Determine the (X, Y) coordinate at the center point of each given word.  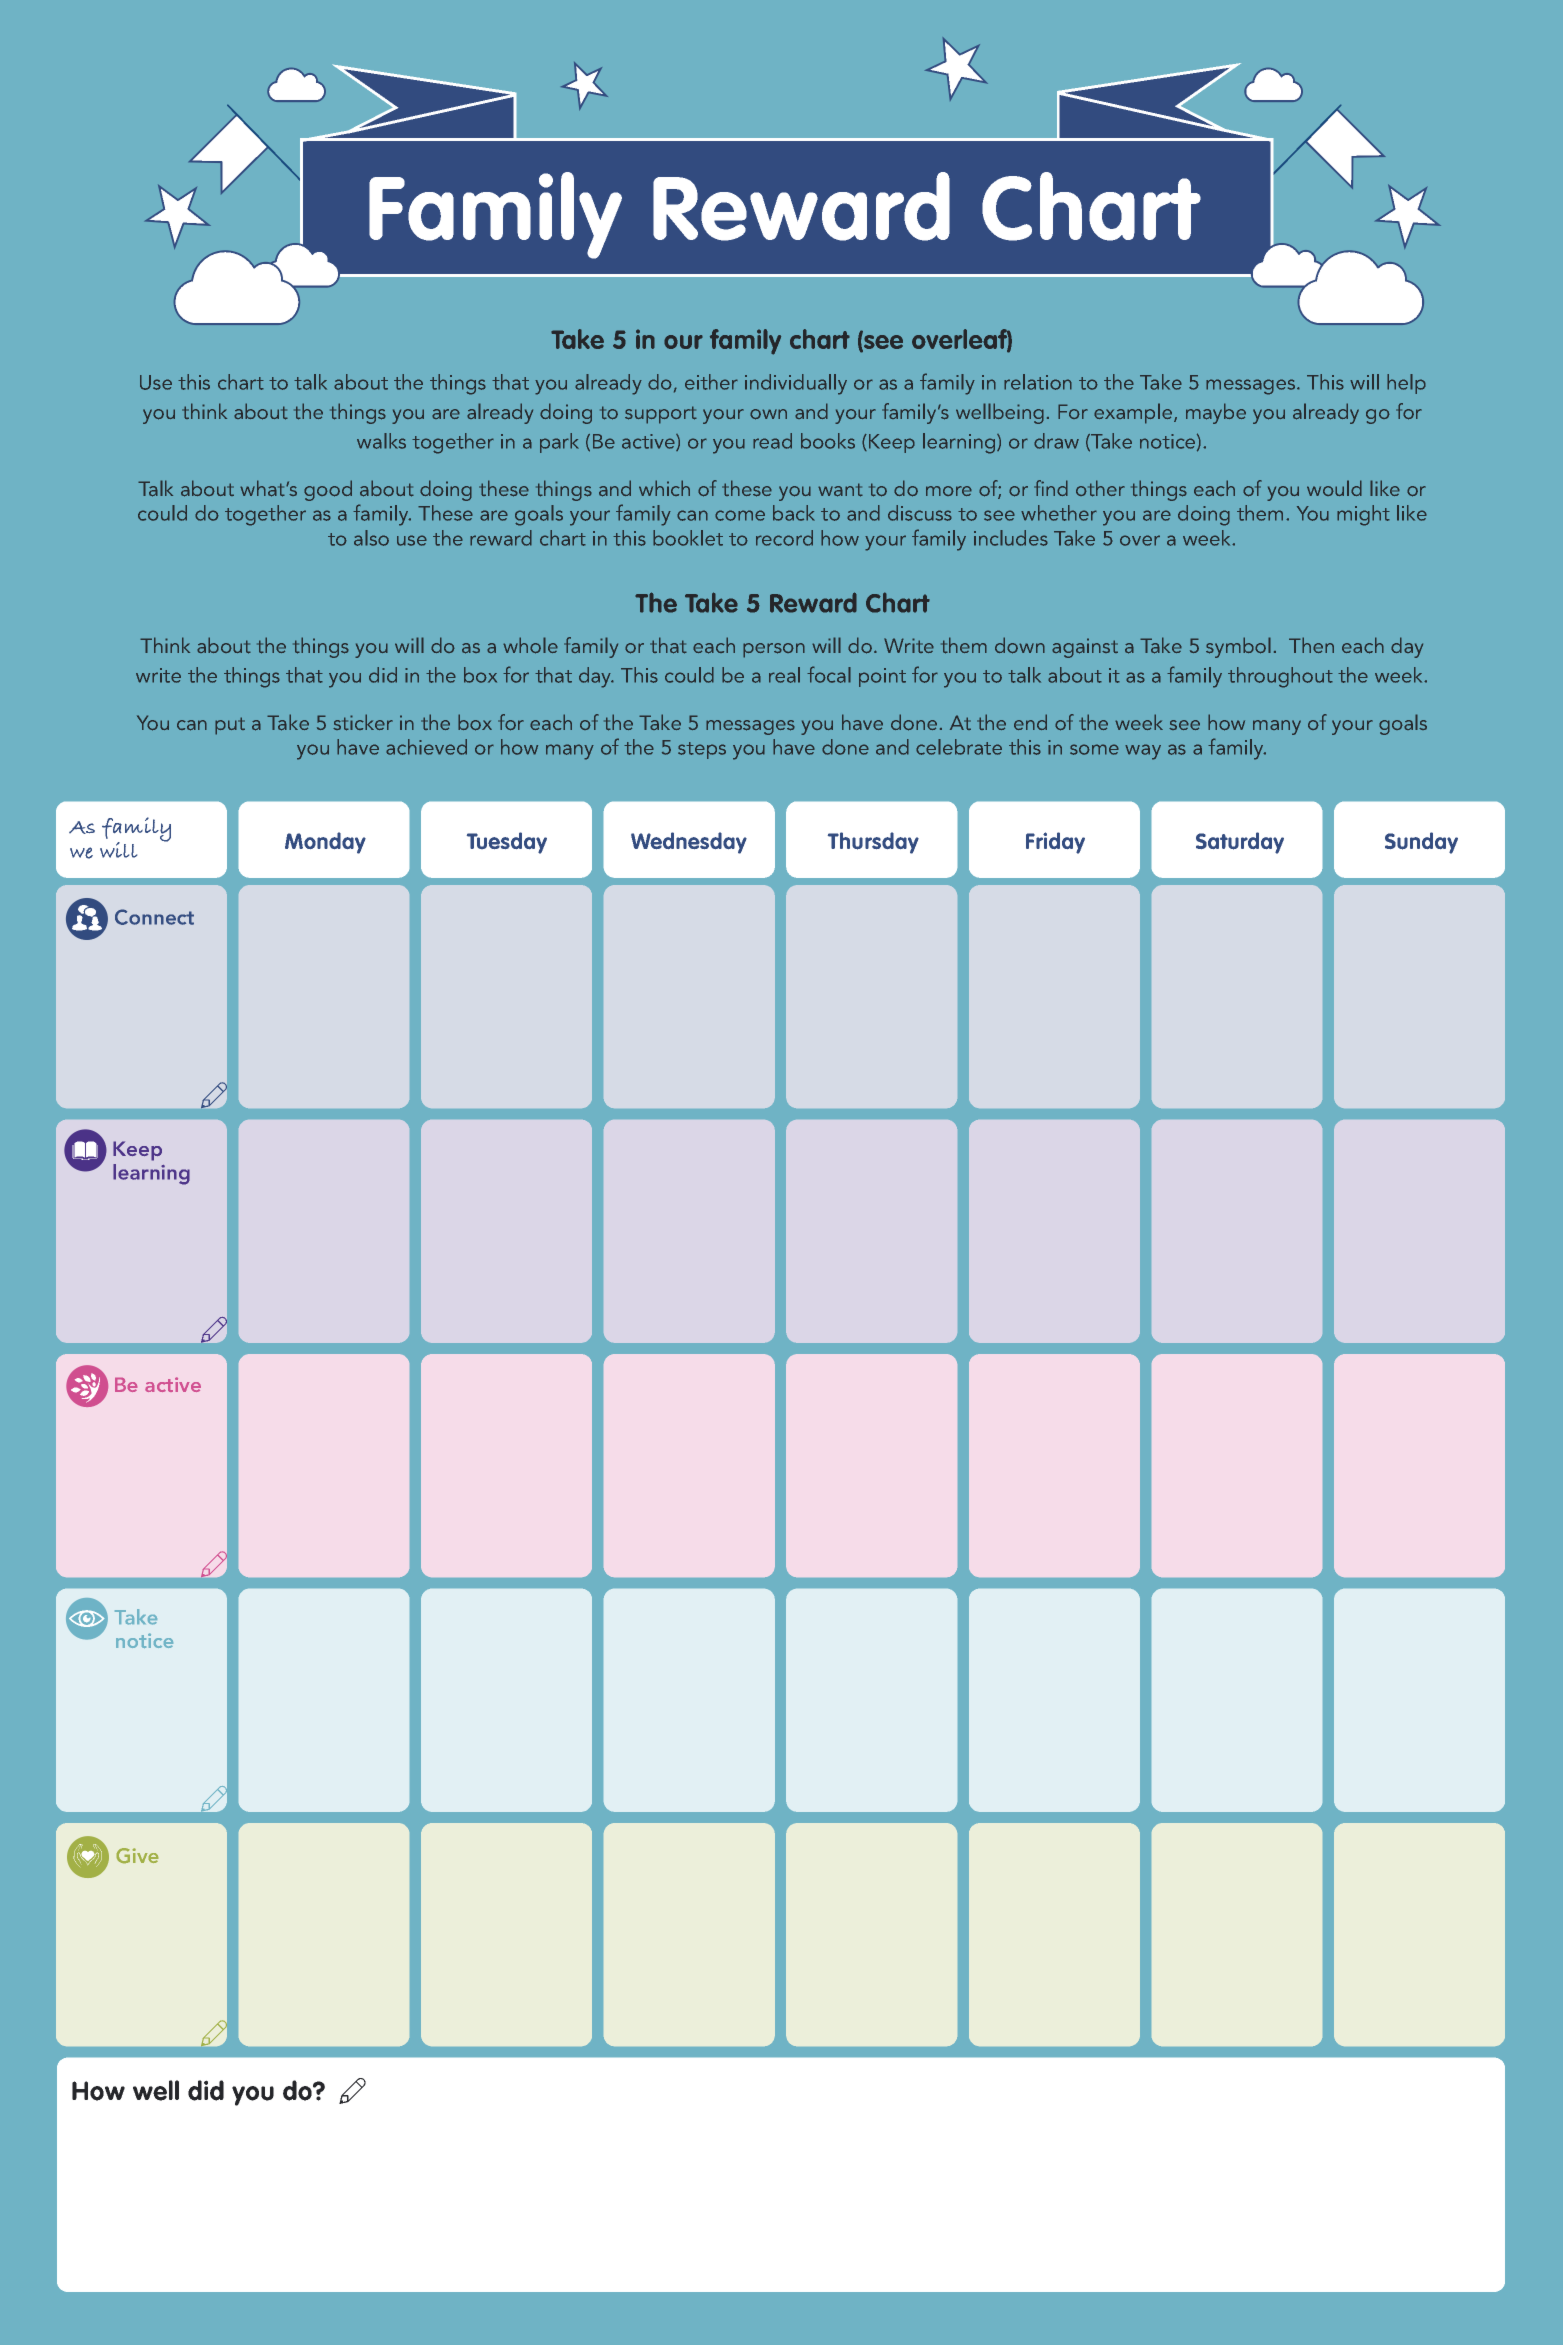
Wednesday (689, 843)
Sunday (1421, 843)
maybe (1216, 413)
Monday (325, 843)
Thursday (873, 843)
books (828, 441)
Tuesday (507, 843)
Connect (154, 917)
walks (381, 441)
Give (137, 1855)
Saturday (1240, 843)
